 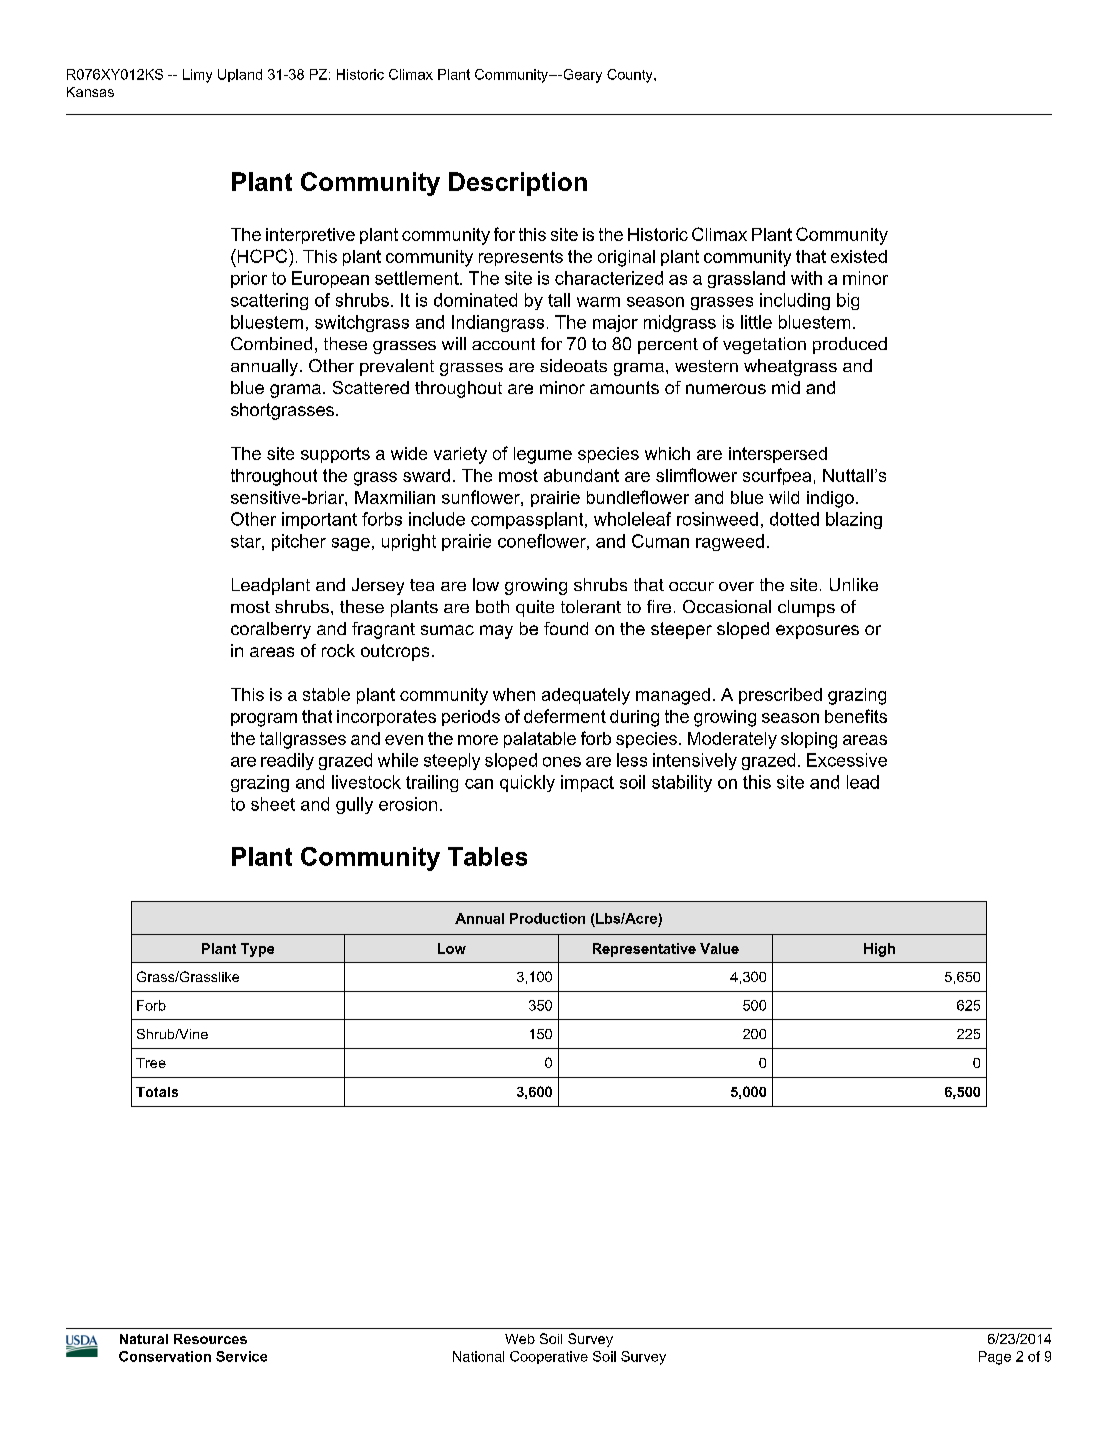 What do you see at coordinates (644, 950) in the image?
I see `Representative` at bounding box center [644, 950].
